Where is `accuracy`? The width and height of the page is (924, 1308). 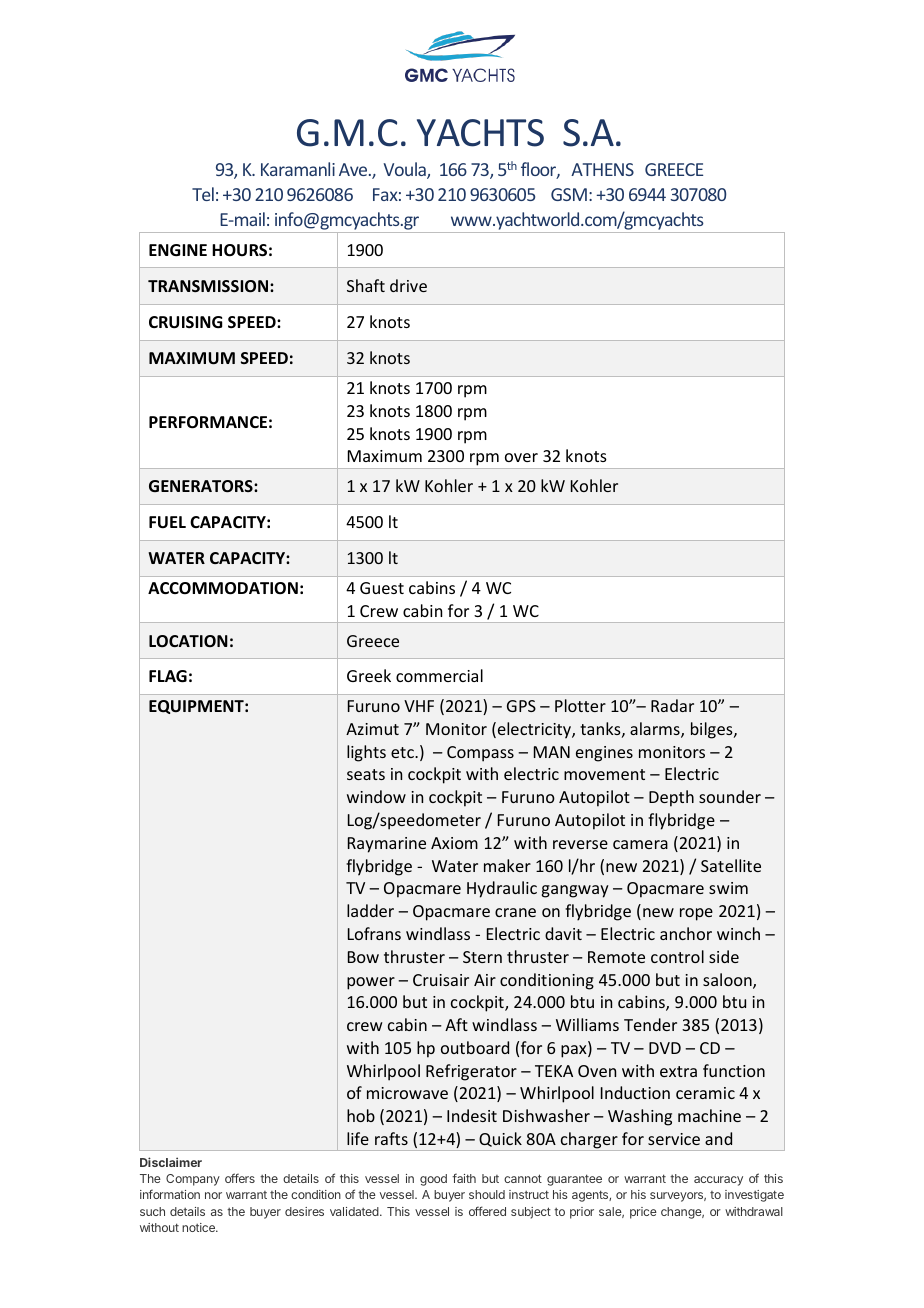
accuracy is located at coordinates (718, 1181).
